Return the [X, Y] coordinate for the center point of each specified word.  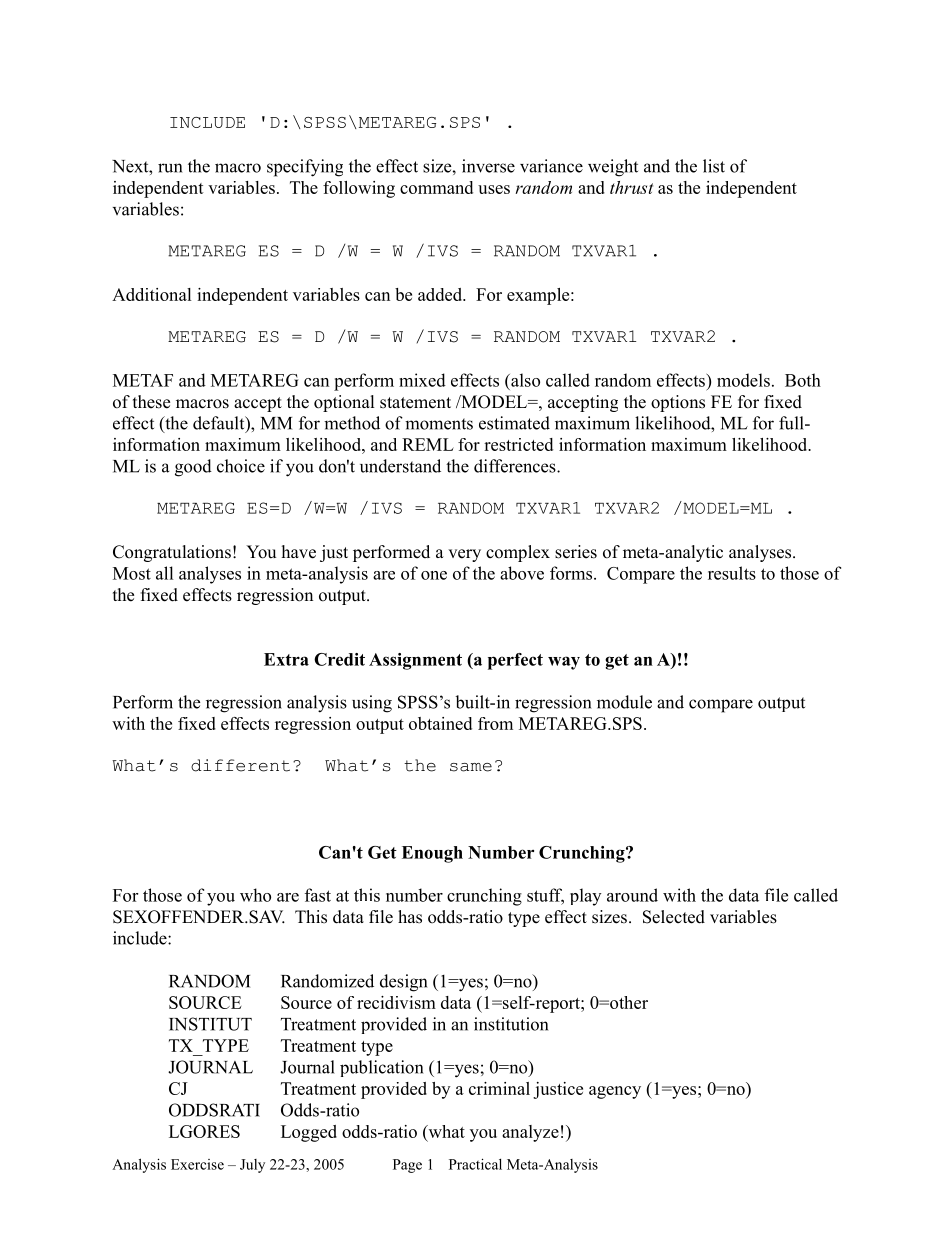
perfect [515, 661]
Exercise [197, 1164]
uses [494, 189]
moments [439, 424]
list [714, 166]
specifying [305, 168]
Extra [286, 659]
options [678, 403]
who [255, 895]
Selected [674, 917]
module [624, 702]
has [410, 917]
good [193, 468]
